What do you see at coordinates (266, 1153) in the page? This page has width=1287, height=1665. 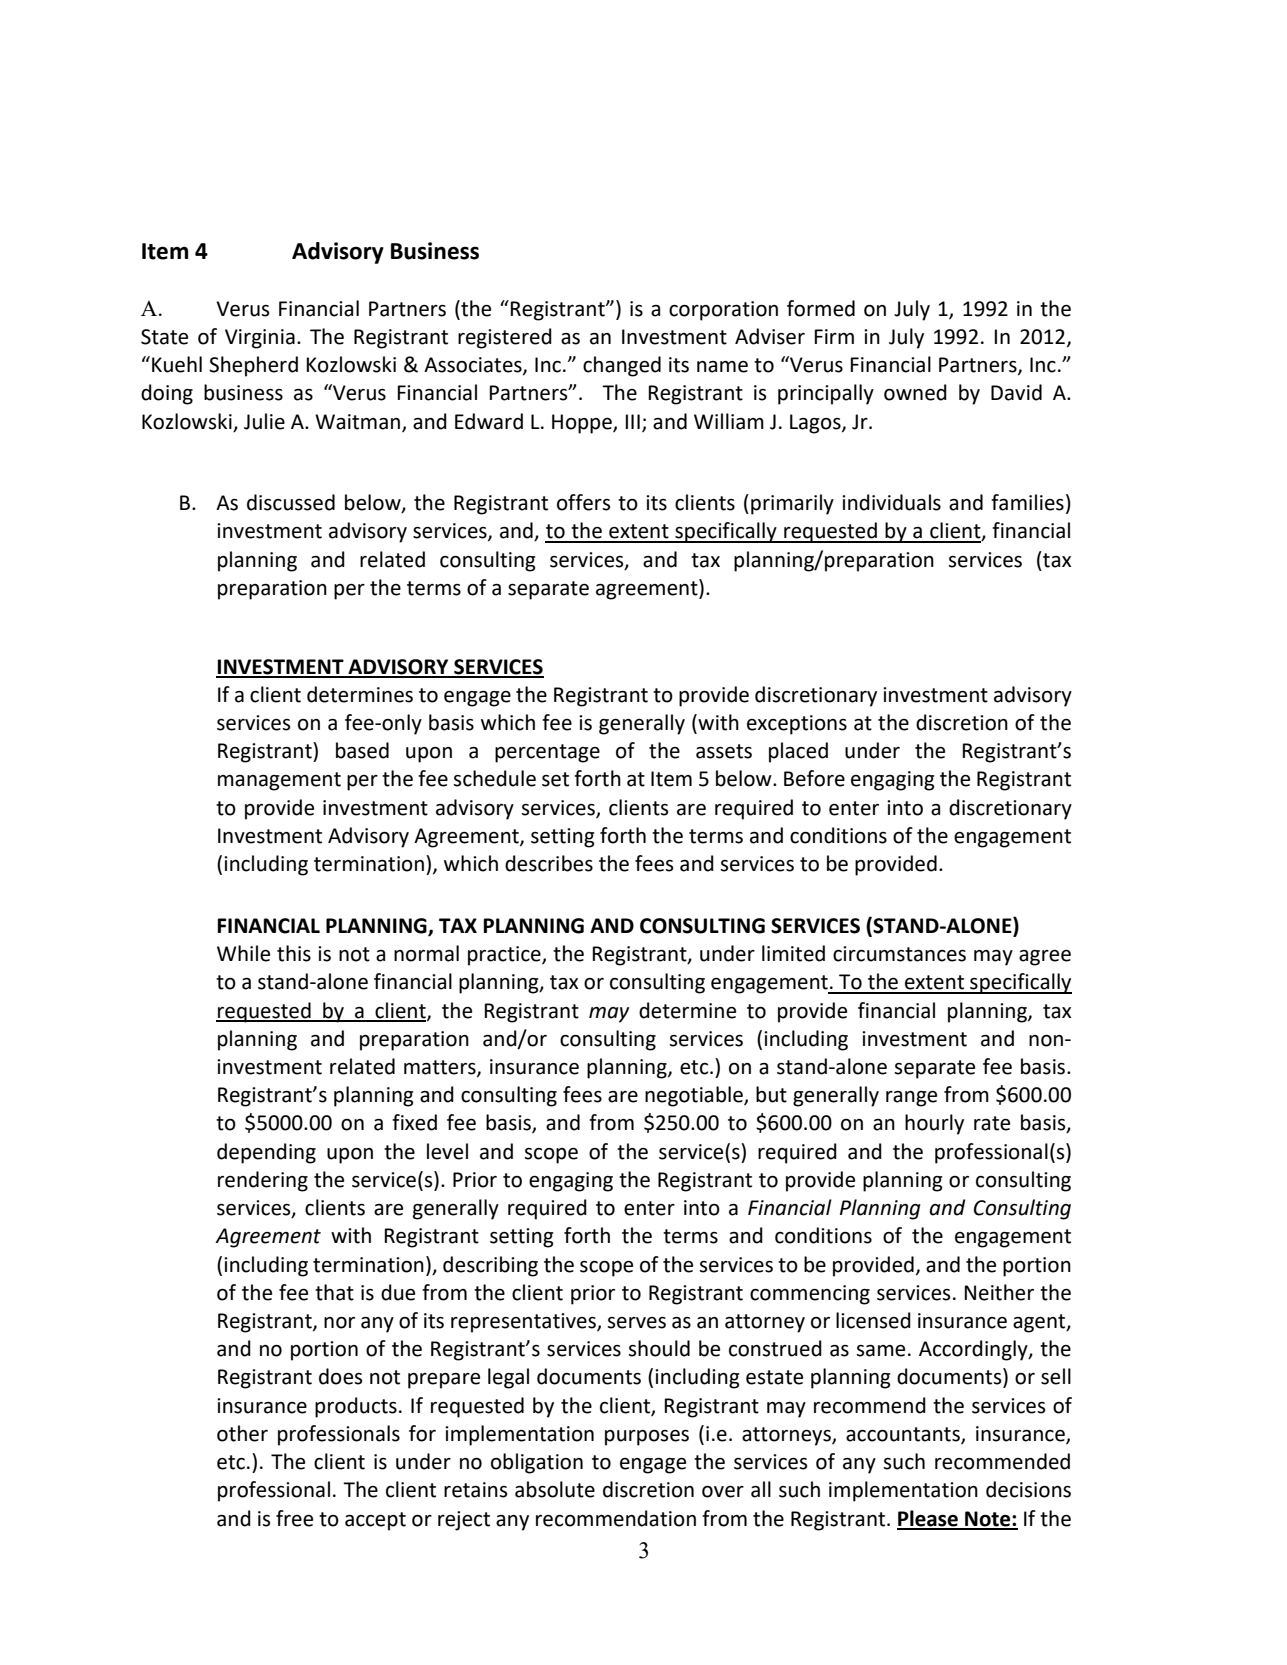 I see `depending` at bounding box center [266, 1153].
